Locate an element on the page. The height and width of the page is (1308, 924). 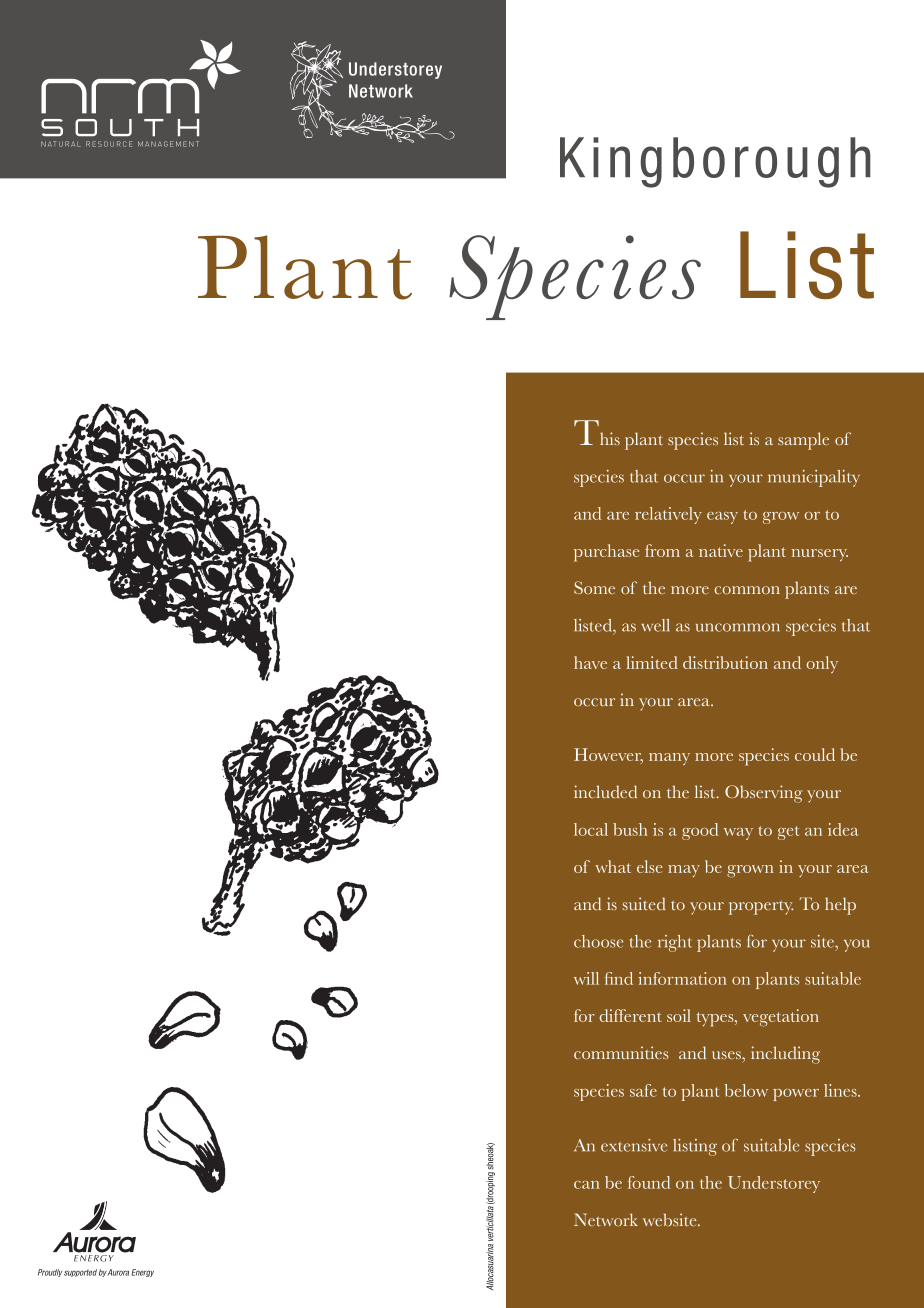
Energy is located at coordinates (142, 1273).
